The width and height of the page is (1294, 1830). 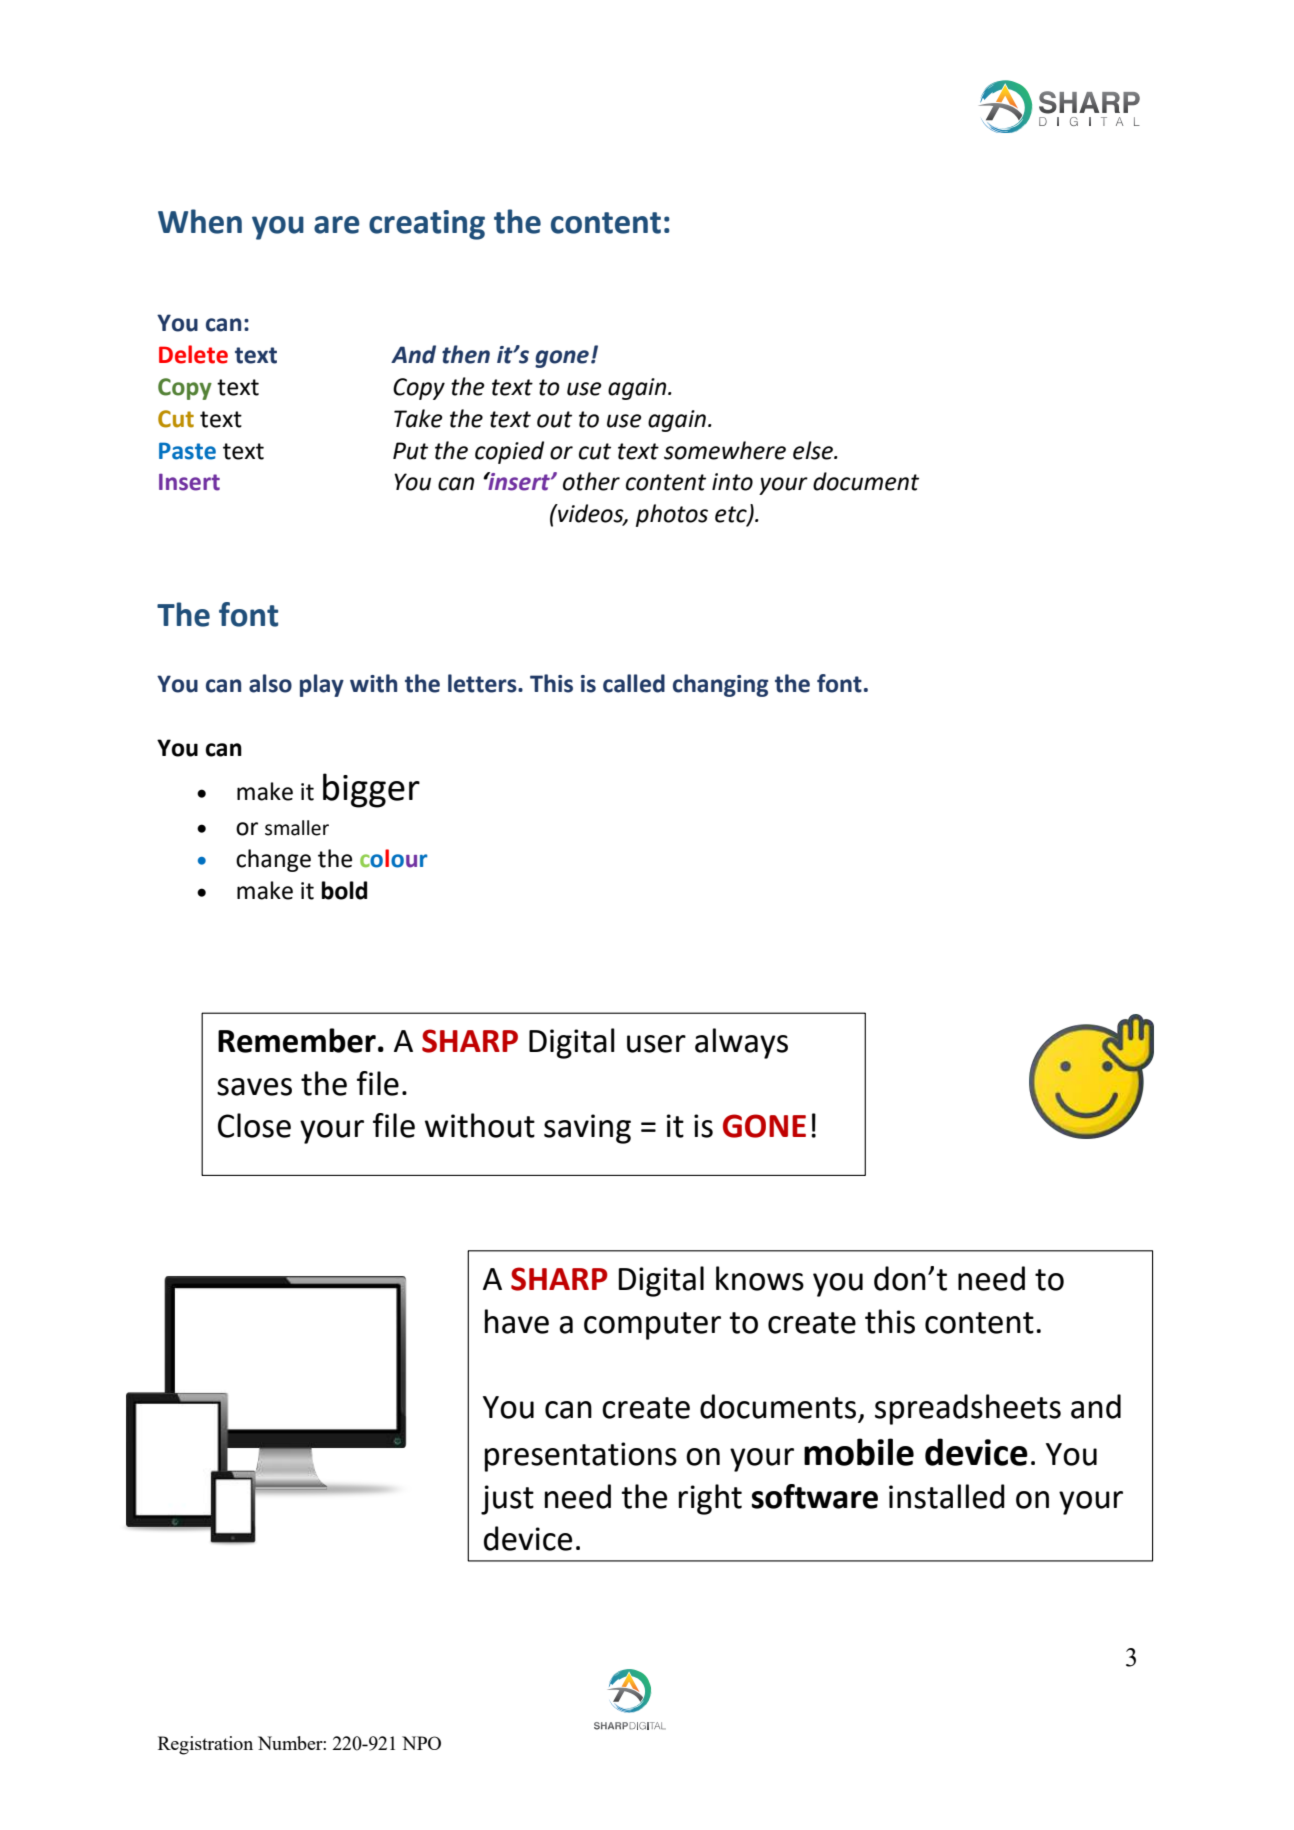 What do you see at coordinates (466, 354) in the page?
I see `then` at bounding box center [466, 354].
